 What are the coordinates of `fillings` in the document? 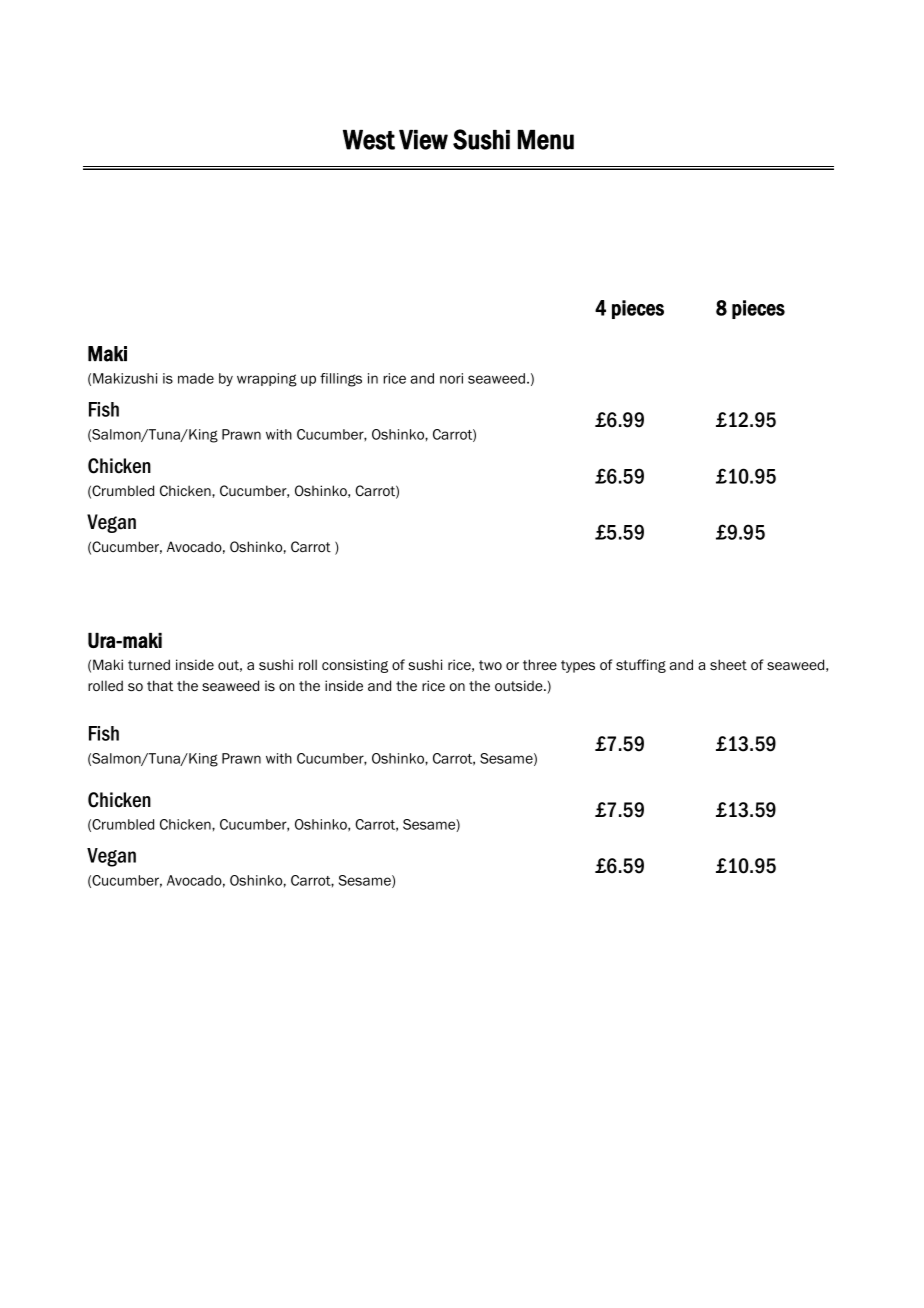 It's located at (341, 380).
